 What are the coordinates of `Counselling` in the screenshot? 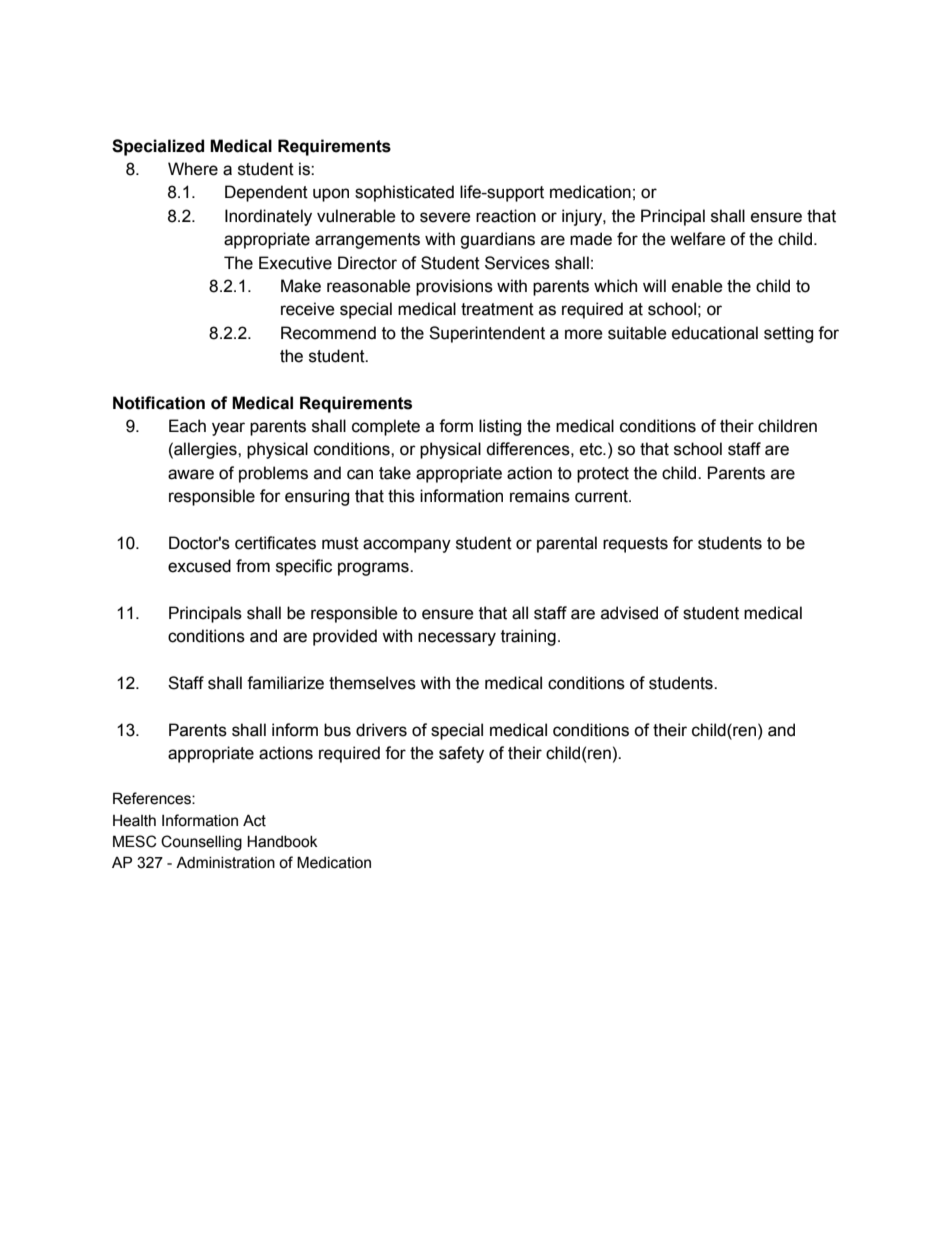 It's located at (201, 843).
